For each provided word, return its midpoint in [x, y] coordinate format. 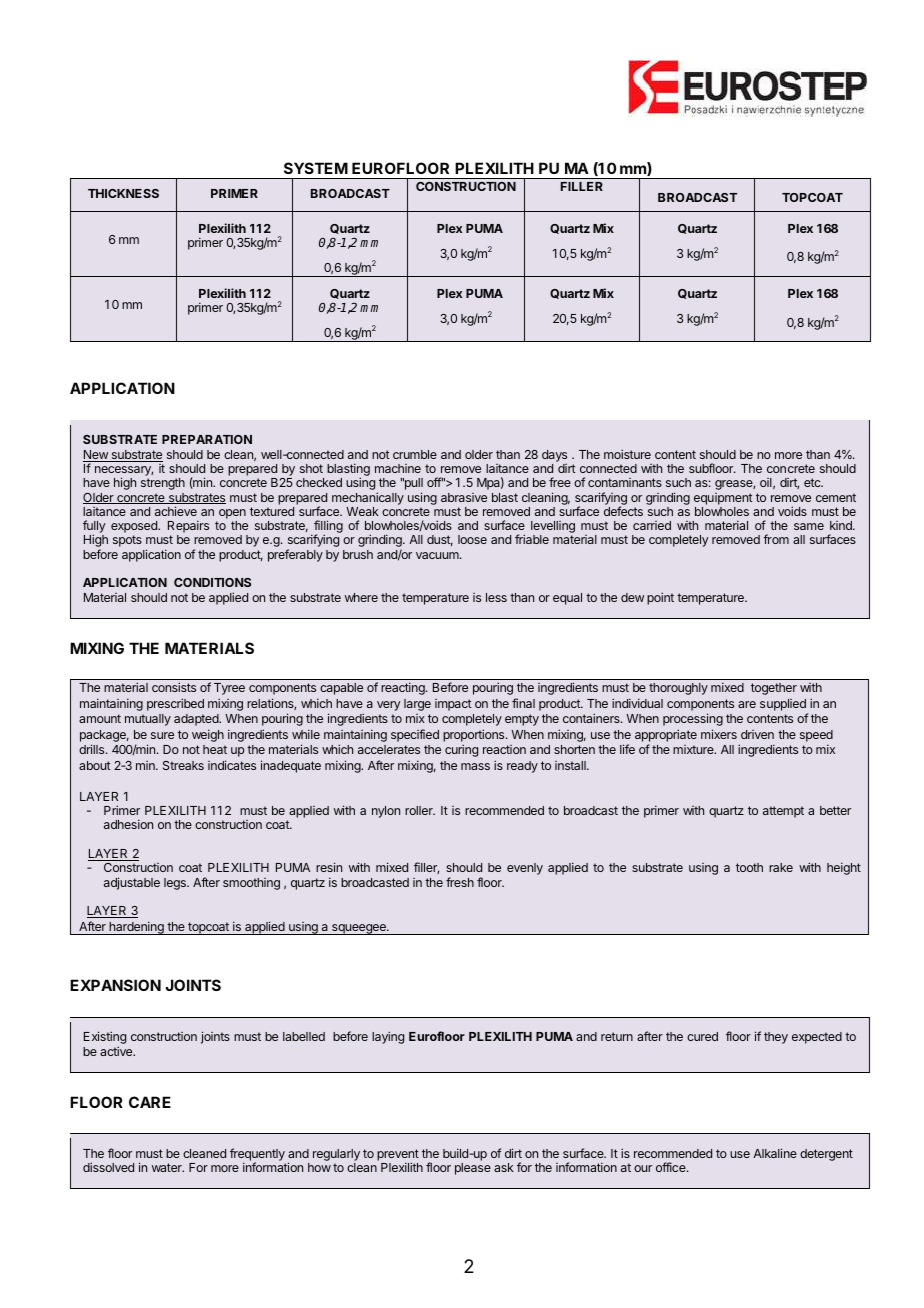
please [473, 1169]
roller [420, 810]
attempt [783, 812]
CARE [150, 1102]
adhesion [128, 824]
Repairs [188, 528]
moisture [627, 454]
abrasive [464, 497]
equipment [723, 499]
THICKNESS [123, 193]
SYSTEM [316, 168]
